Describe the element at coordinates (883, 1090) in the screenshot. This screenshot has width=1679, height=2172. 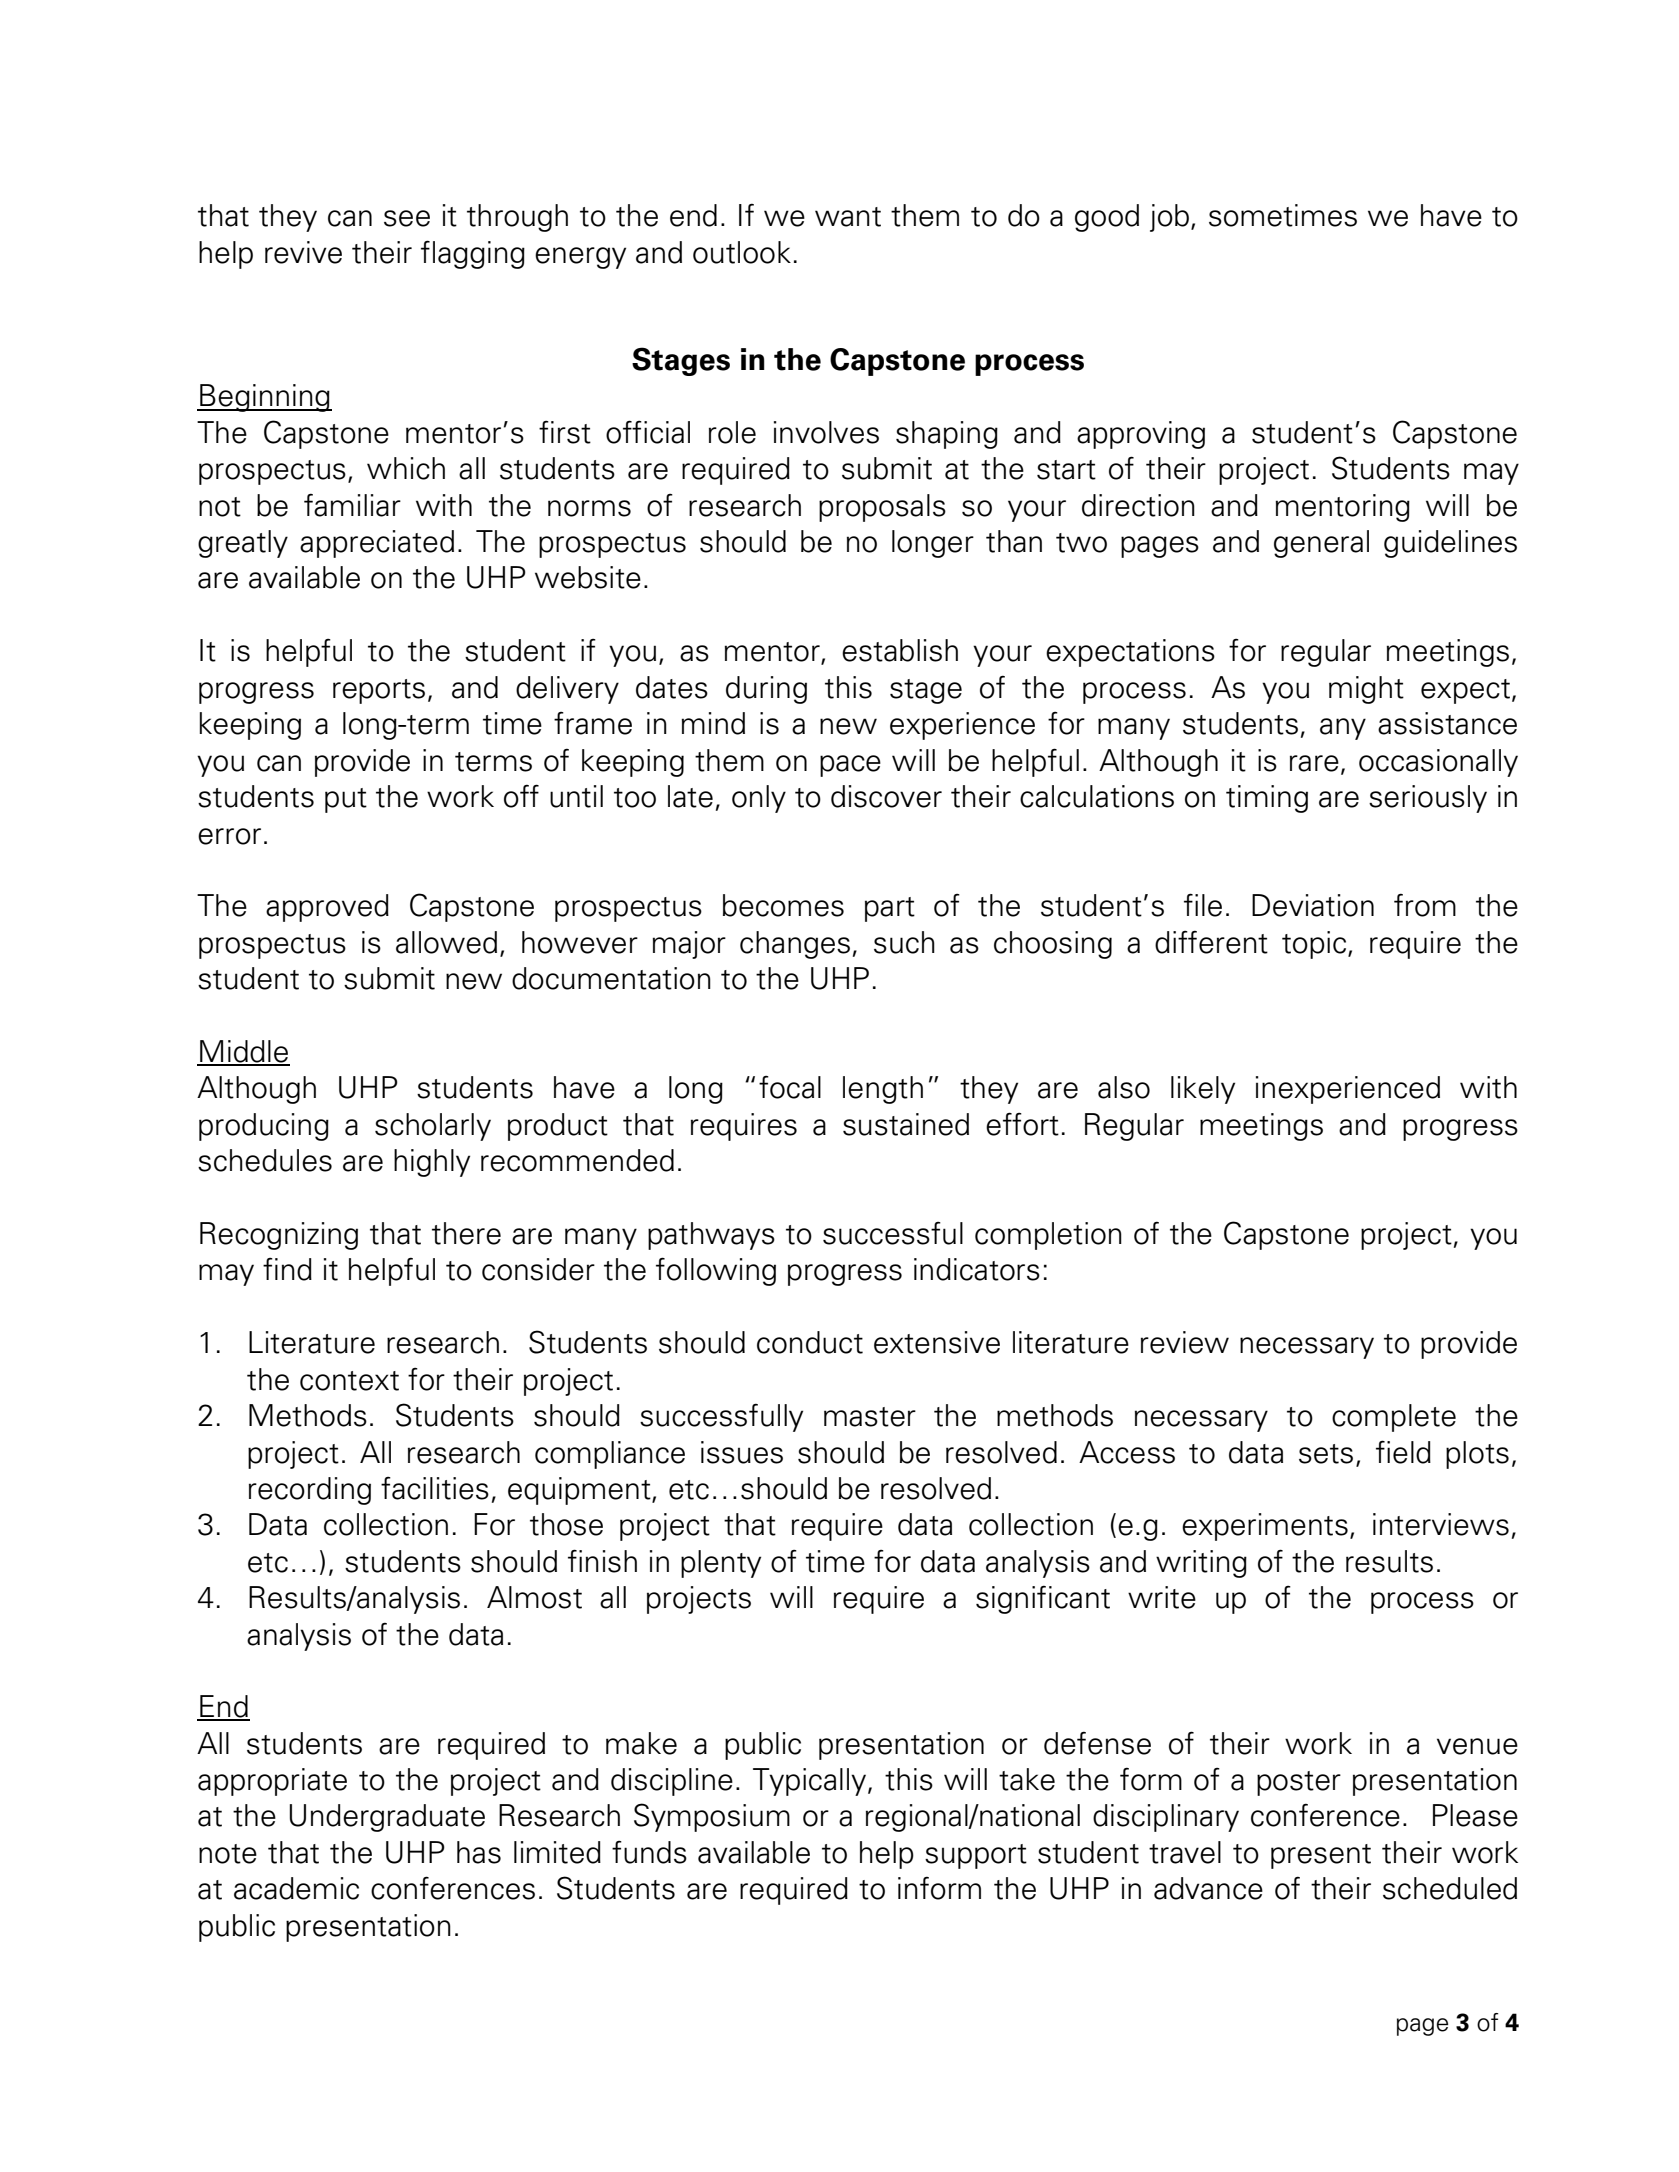
I see `length` at that location.
